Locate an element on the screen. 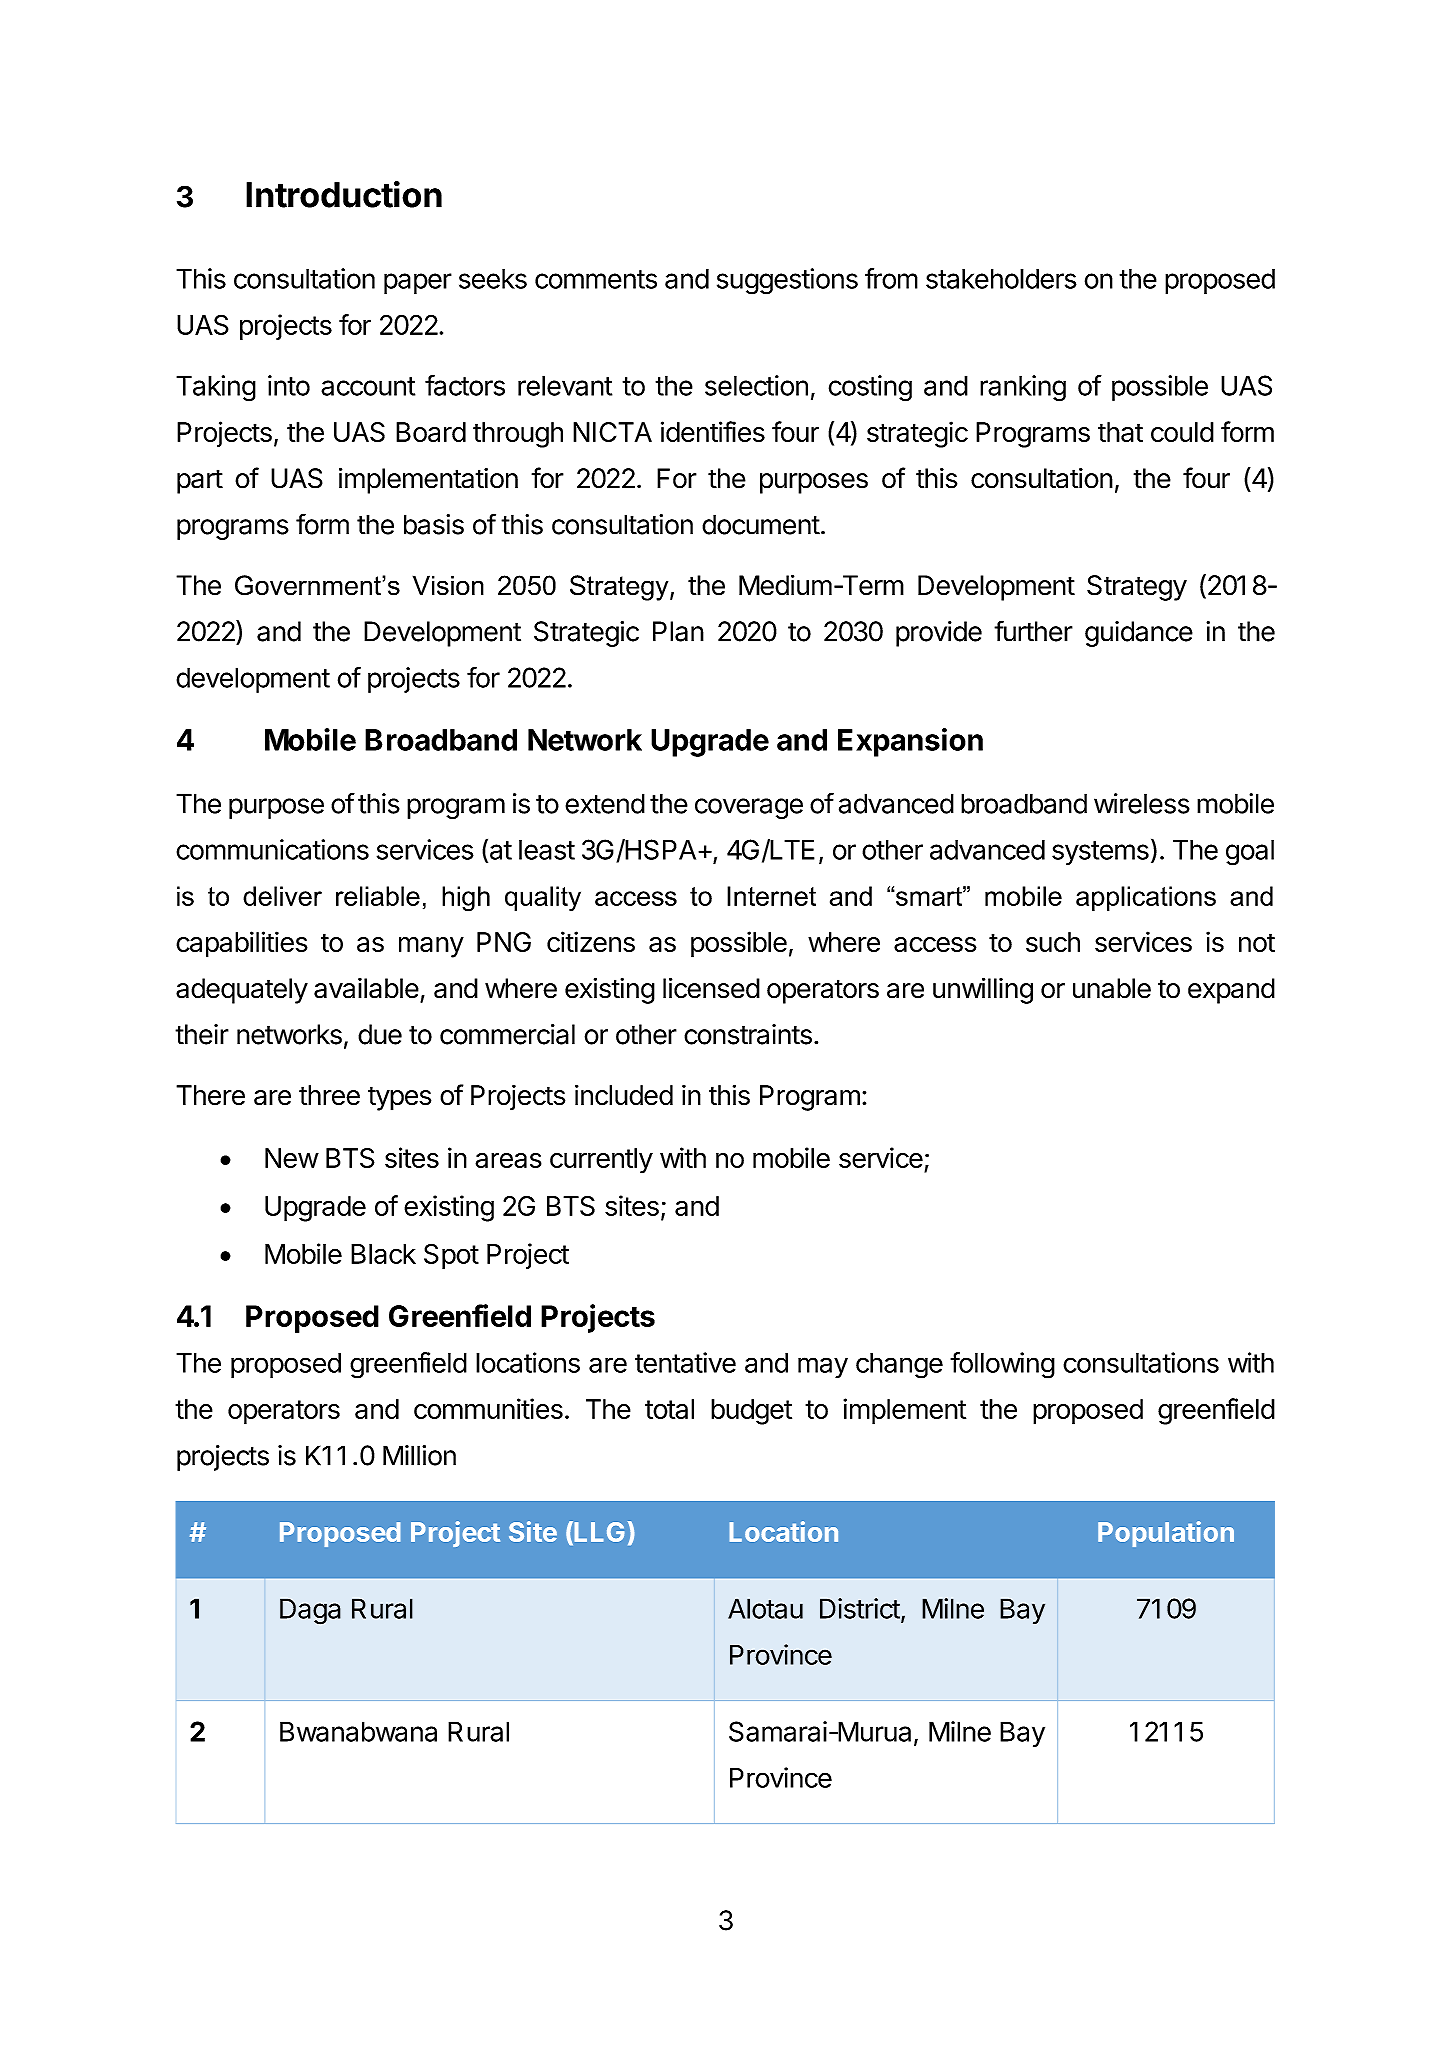  stakeholders is located at coordinates (1001, 279).
